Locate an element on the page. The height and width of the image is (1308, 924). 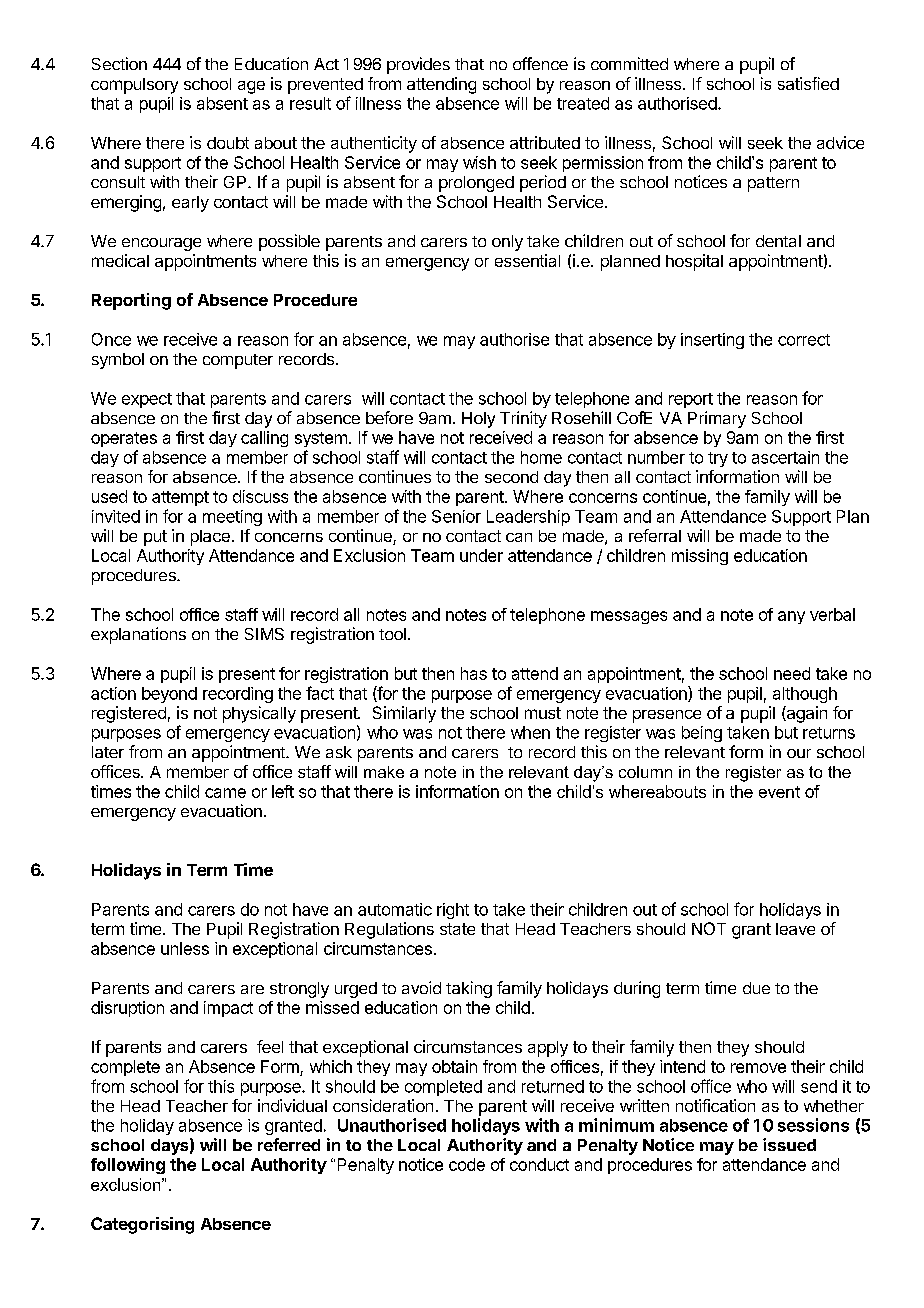
Categorising is located at coordinates (142, 1225).
